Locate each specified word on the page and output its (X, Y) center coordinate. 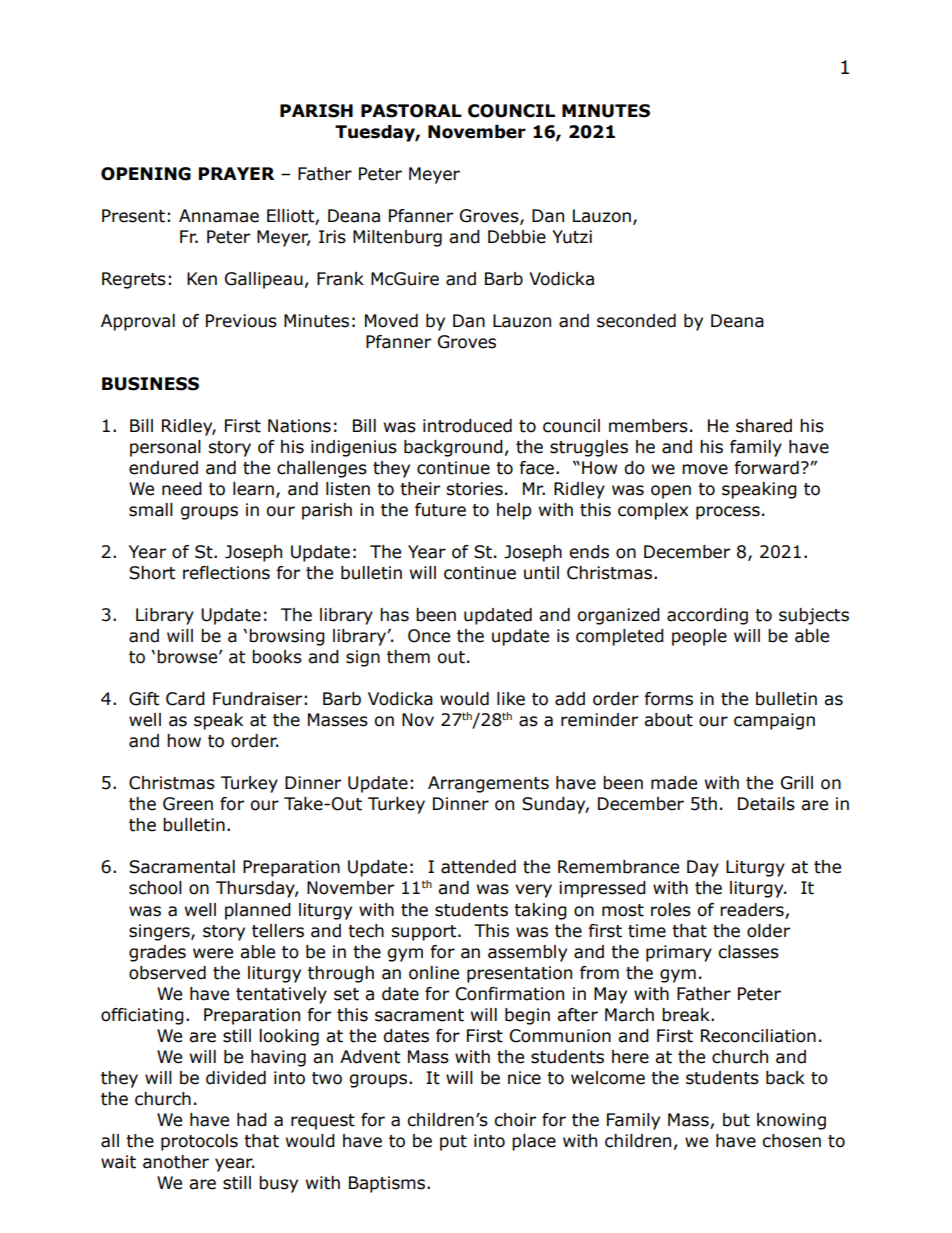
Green (188, 804)
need (182, 489)
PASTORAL (411, 111)
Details (766, 804)
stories (474, 489)
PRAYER (237, 173)
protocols (199, 1142)
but (736, 1120)
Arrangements (488, 784)
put (453, 1143)
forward (766, 468)
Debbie (517, 237)
